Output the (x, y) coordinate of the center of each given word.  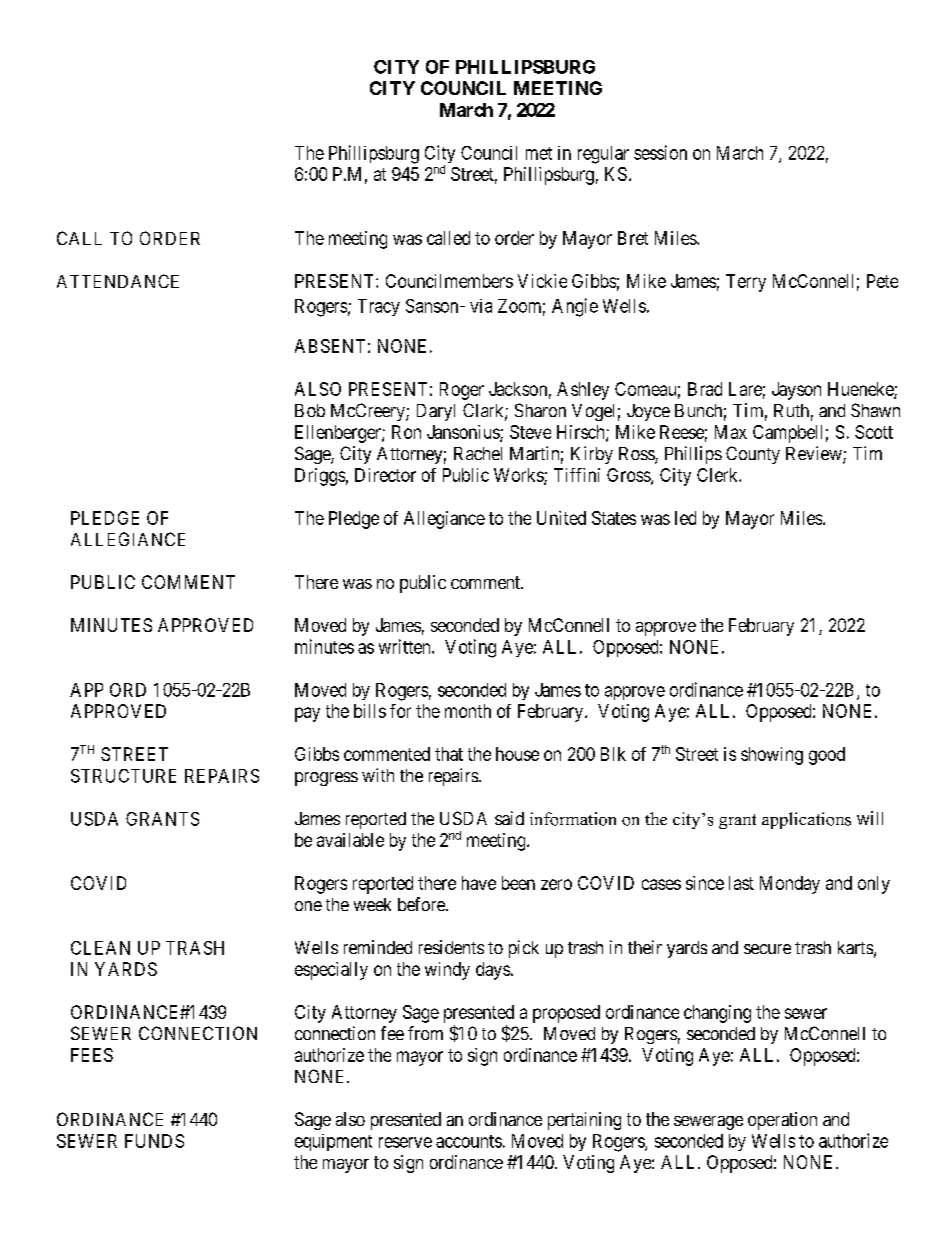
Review (815, 454)
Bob (310, 410)
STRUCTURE (123, 776)
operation (782, 1121)
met (539, 153)
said (509, 818)
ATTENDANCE (118, 281)
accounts (469, 1141)
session (660, 152)
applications (806, 820)
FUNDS (154, 1141)
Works (519, 476)
